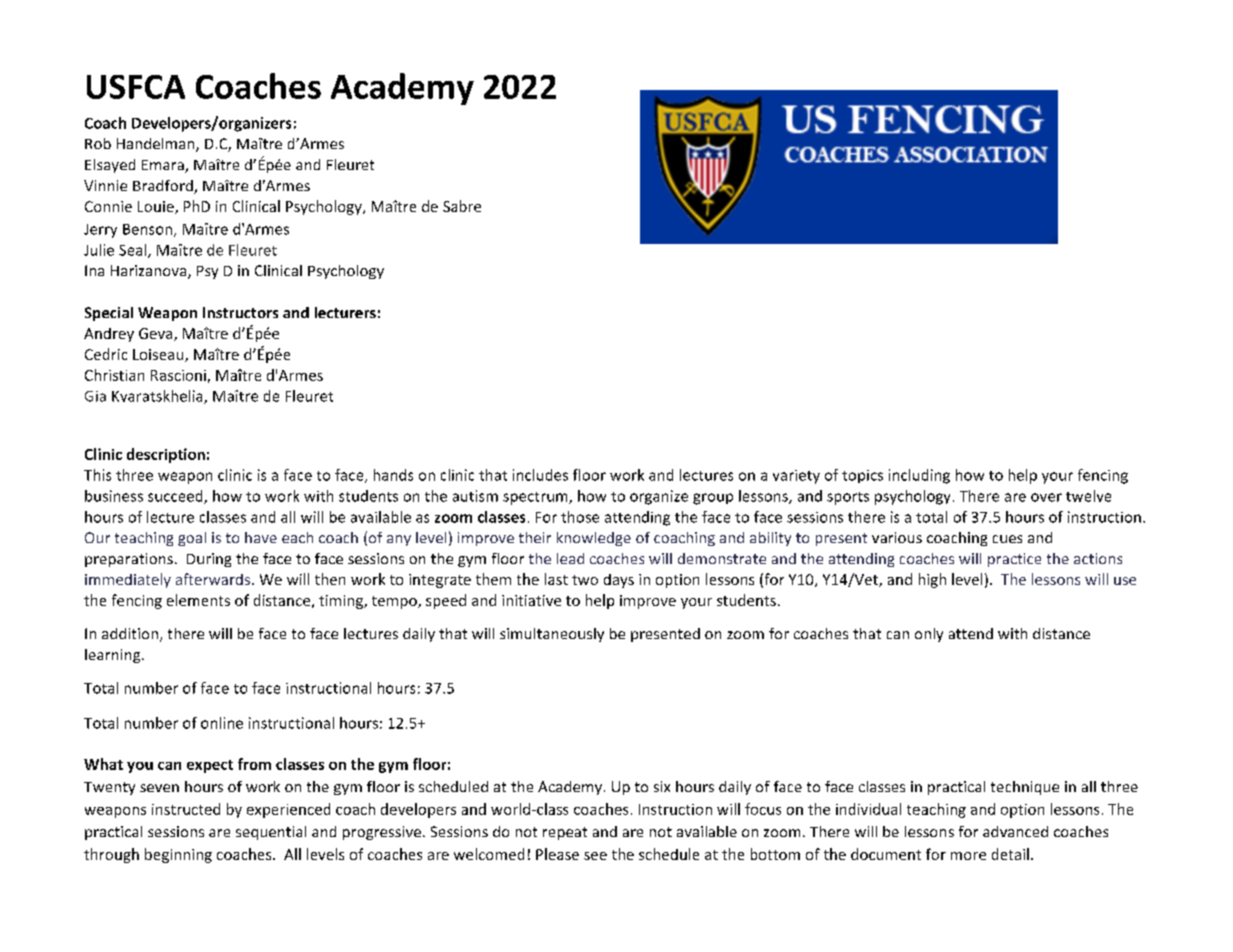 Image resolution: width=1233 pixels, height=952 pixels. I want to click on Sabre, so click(462, 206).
